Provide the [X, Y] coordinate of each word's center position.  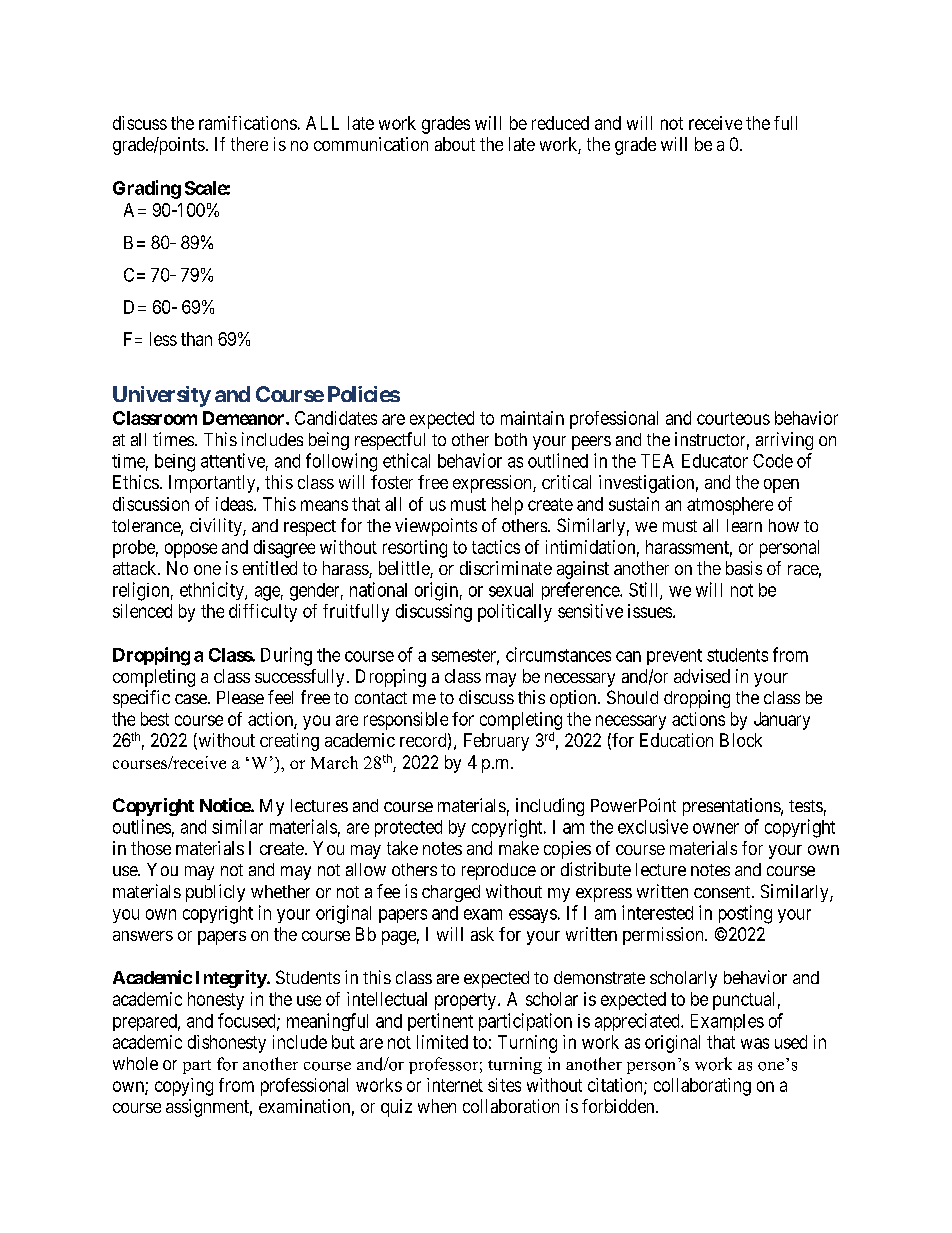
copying [184, 1087]
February [496, 742]
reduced [560, 123]
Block [741, 740]
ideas [234, 504]
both [511, 439]
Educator [715, 461]
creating [289, 742]
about [455, 144]
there [249, 144]
